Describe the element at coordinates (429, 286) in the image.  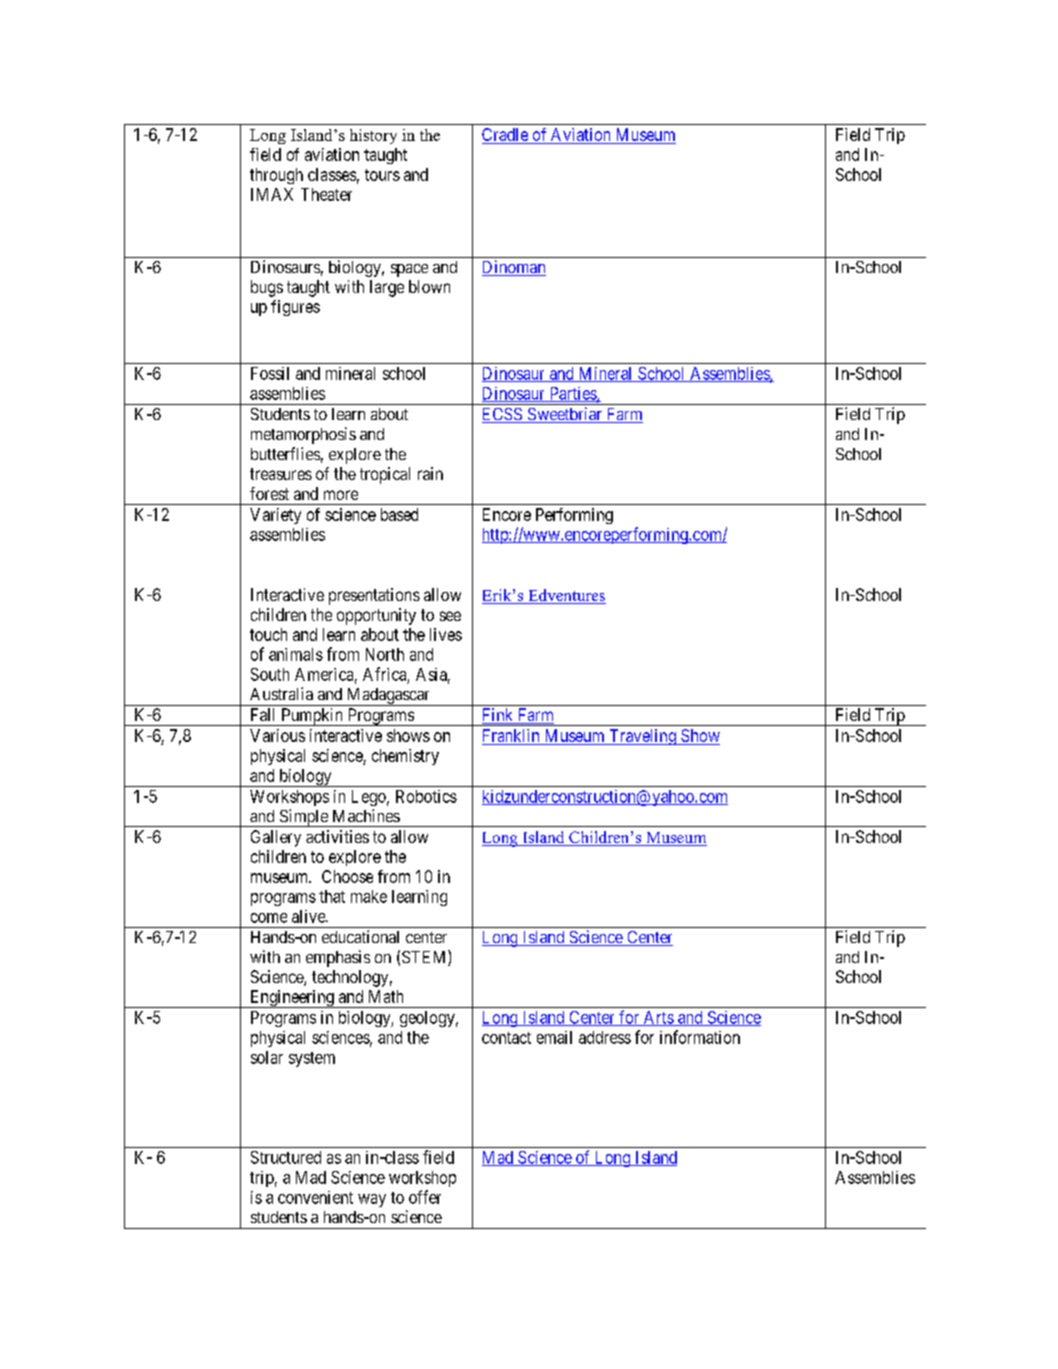
I see `blown` at that location.
